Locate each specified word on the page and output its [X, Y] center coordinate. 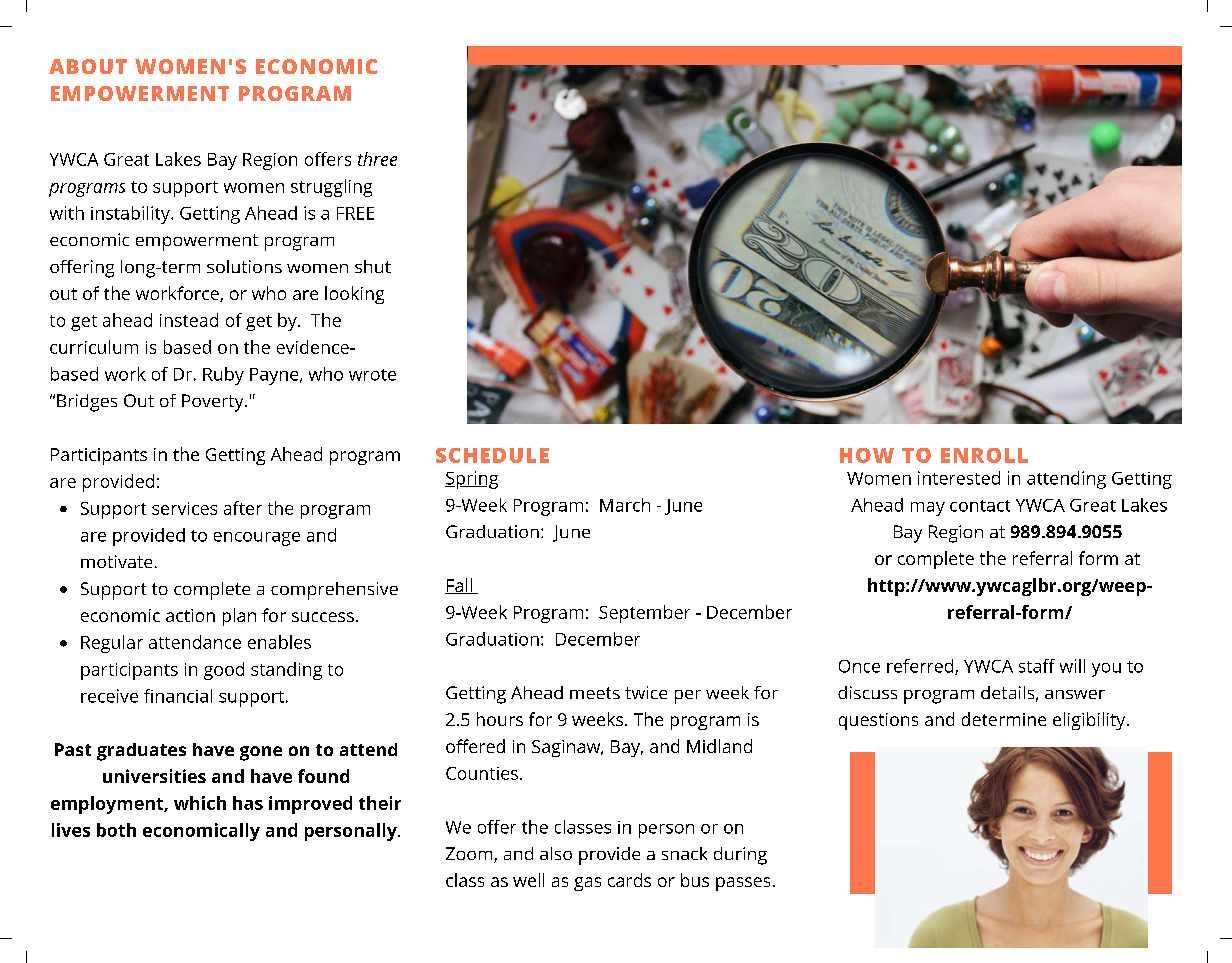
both [116, 830]
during [740, 856]
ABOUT [88, 66]
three [377, 159]
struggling [331, 188]
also [556, 853]
